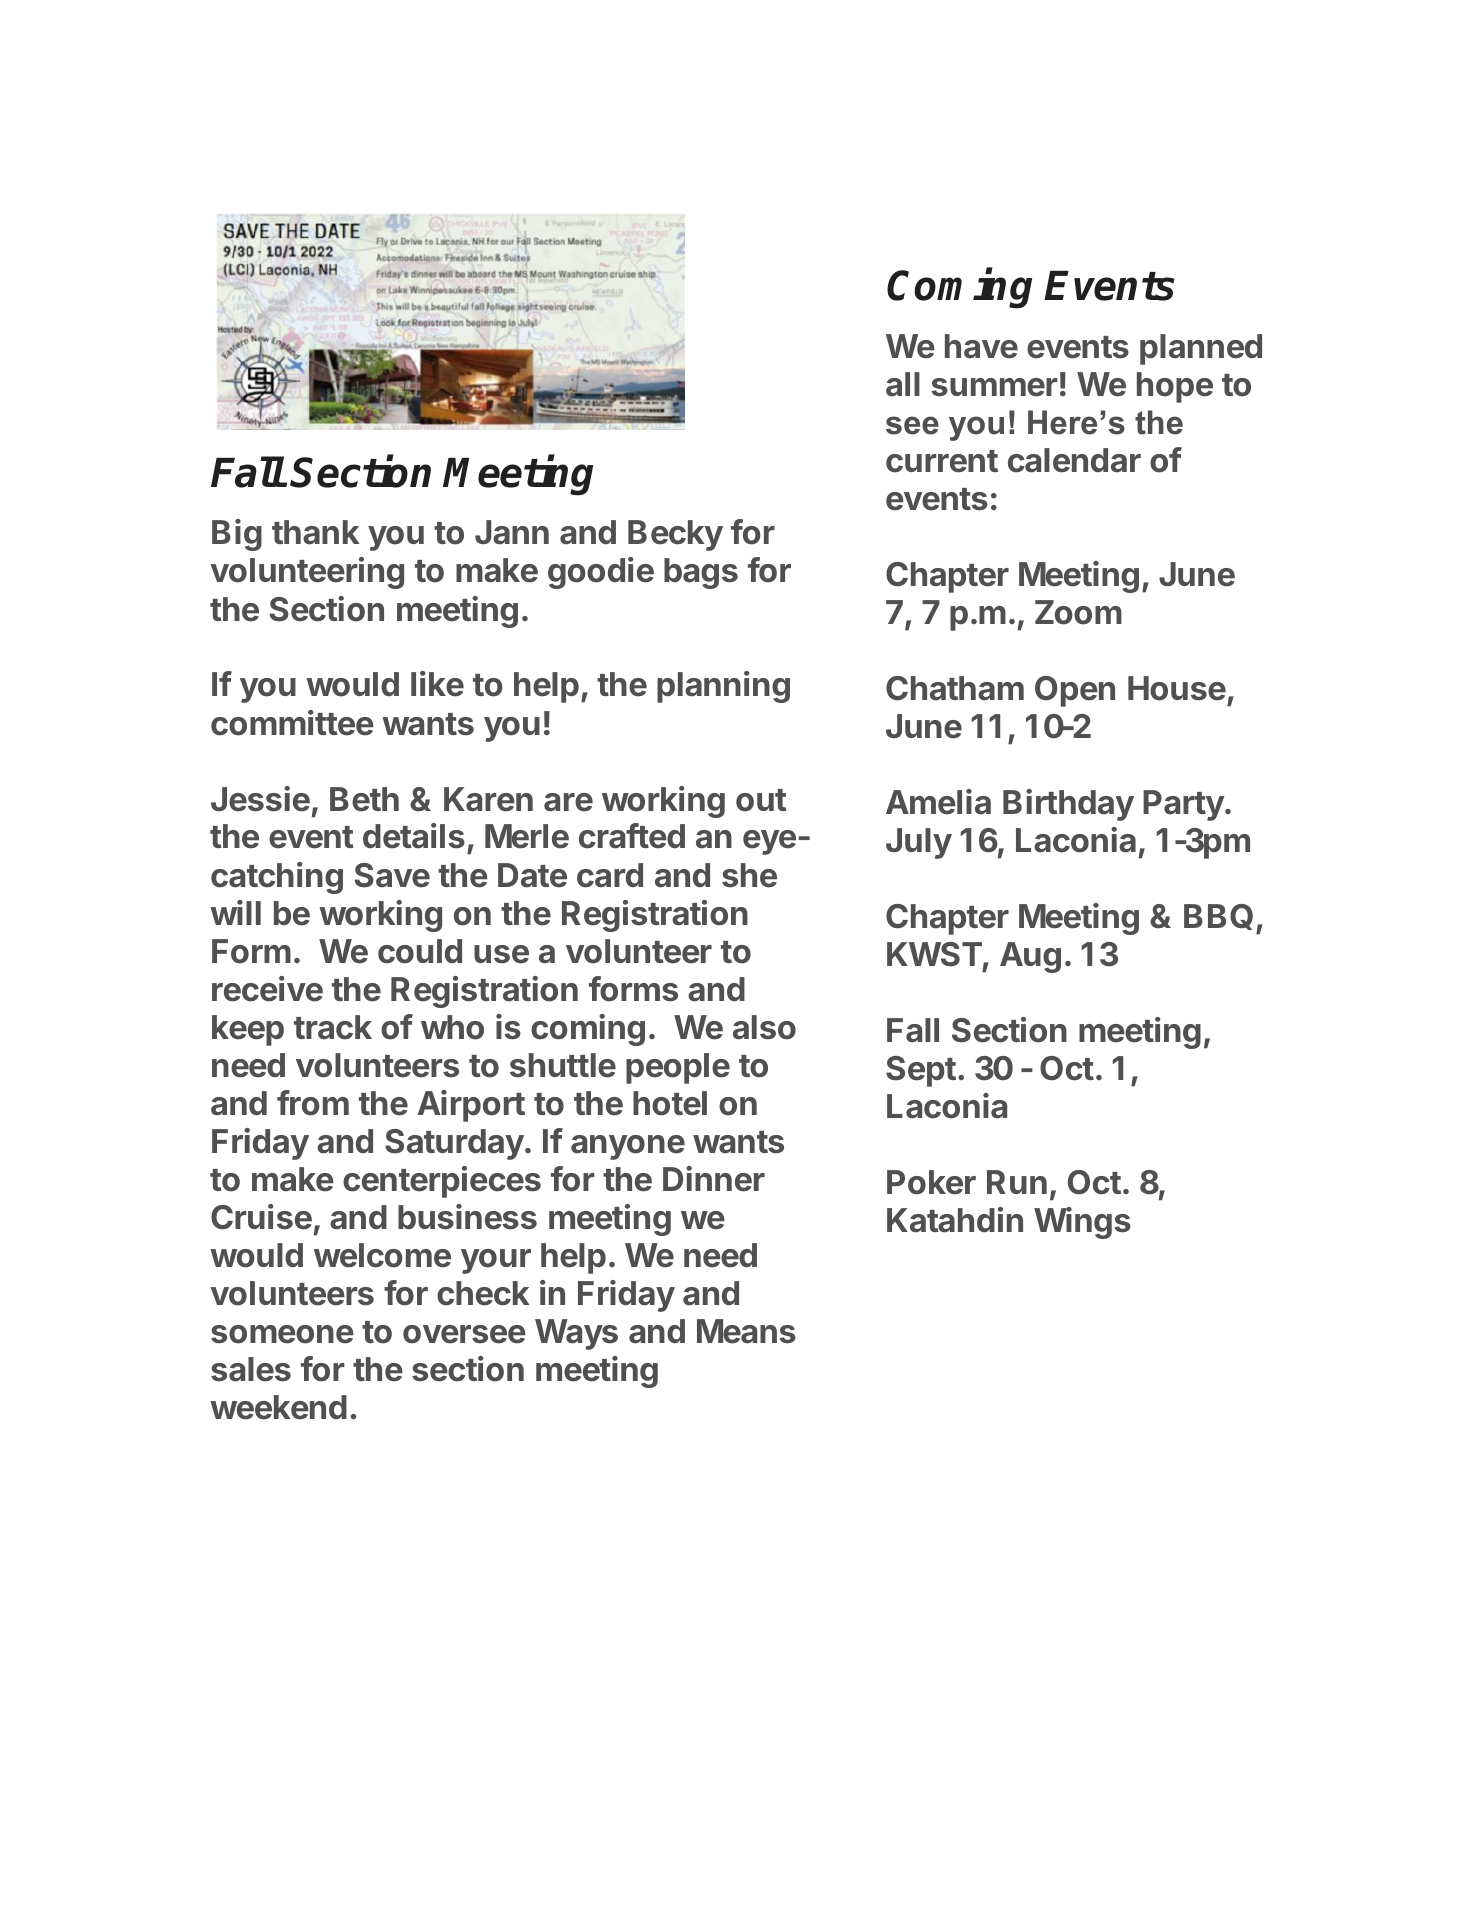 Image resolution: width=1477 pixels, height=1912 pixels. What do you see at coordinates (414, 836) in the page?
I see `details` at bounding box center [414, 836].
